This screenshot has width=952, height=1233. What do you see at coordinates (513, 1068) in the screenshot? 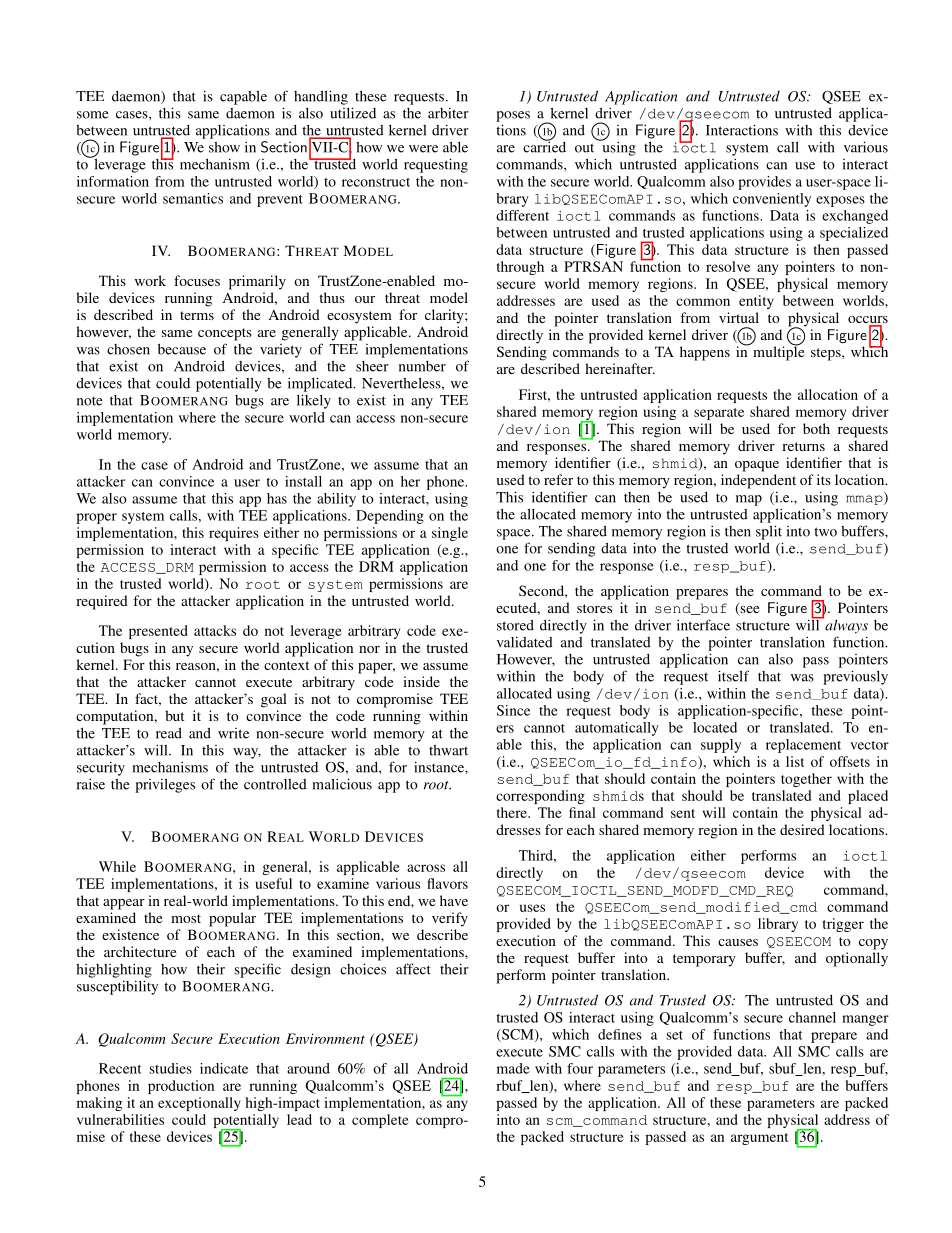
I see `made` at bounding box center [513, 1068].
